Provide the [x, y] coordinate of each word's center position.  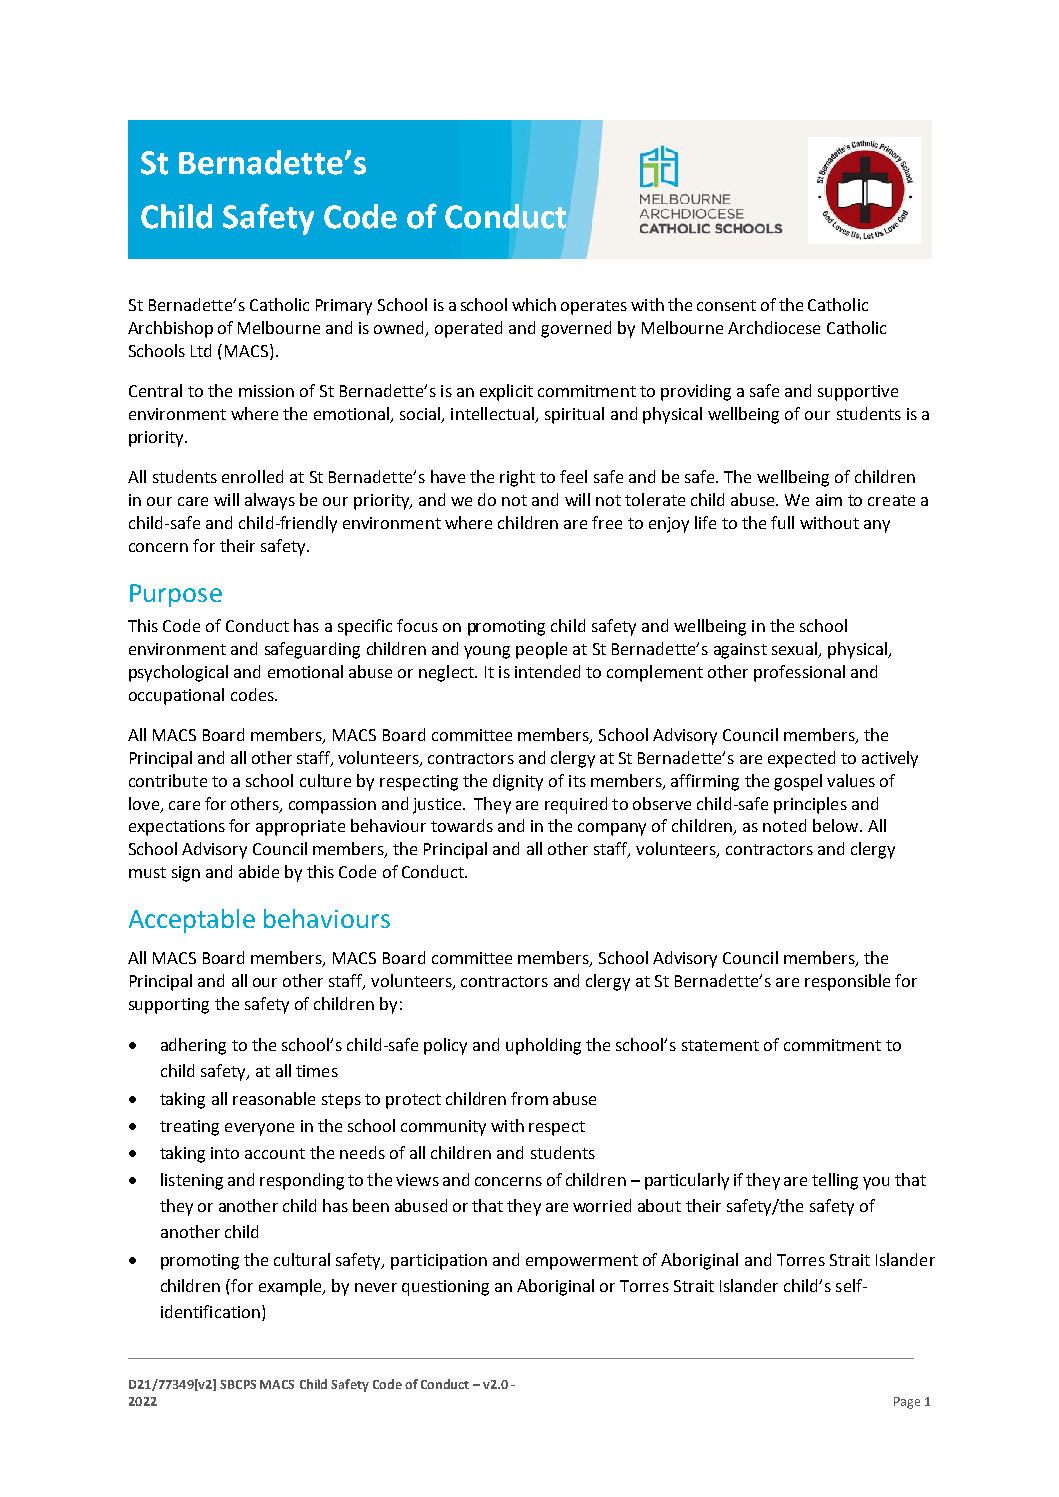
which [534, 304]
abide [259, 871]
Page [907, 1403]
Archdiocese [774, 327]
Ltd [201, 350]
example [291, 1287]
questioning [445, 1288]
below [837, 825]
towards [462, 825]
